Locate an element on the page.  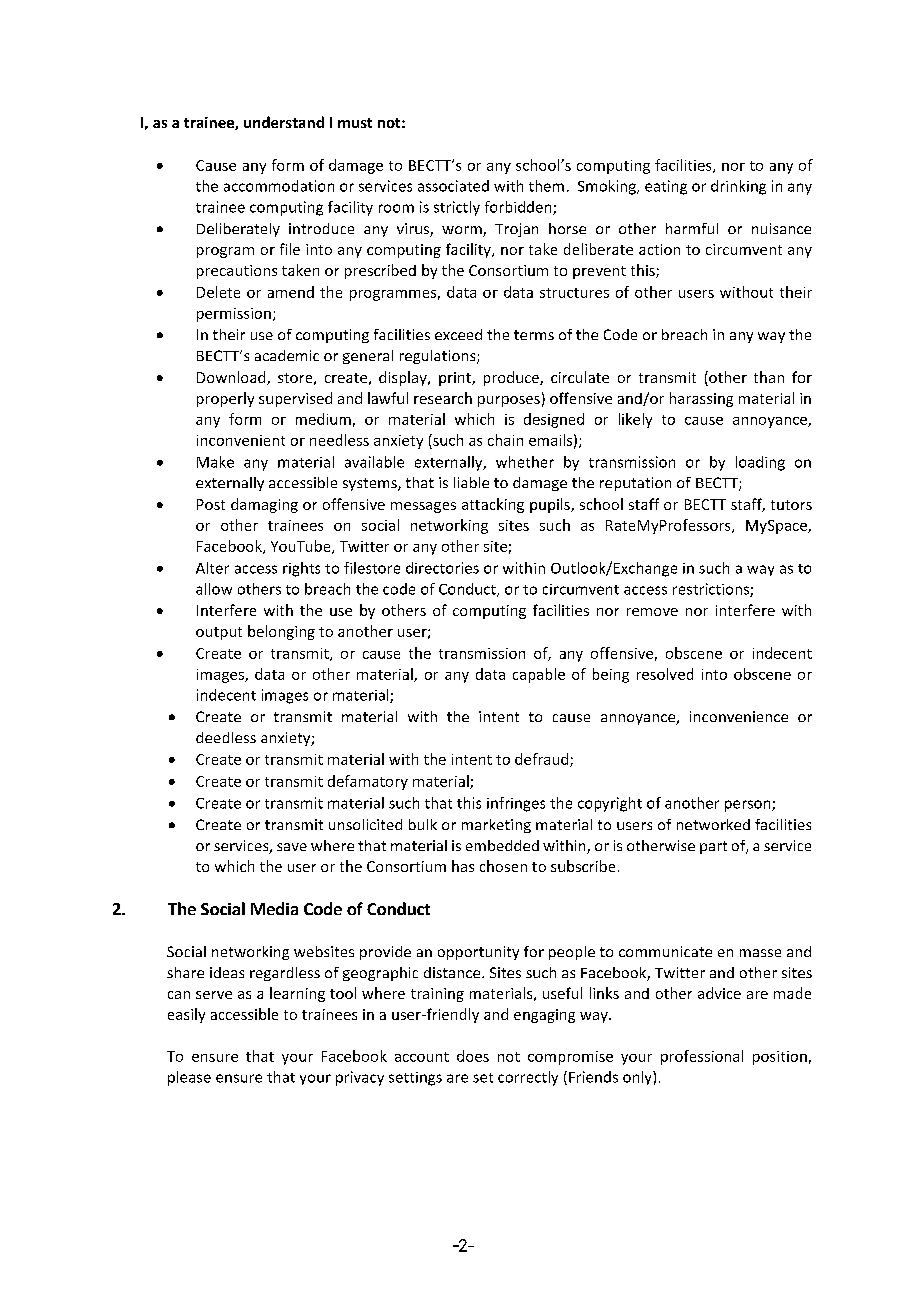
drinking is located at coordinates (738, 187).
